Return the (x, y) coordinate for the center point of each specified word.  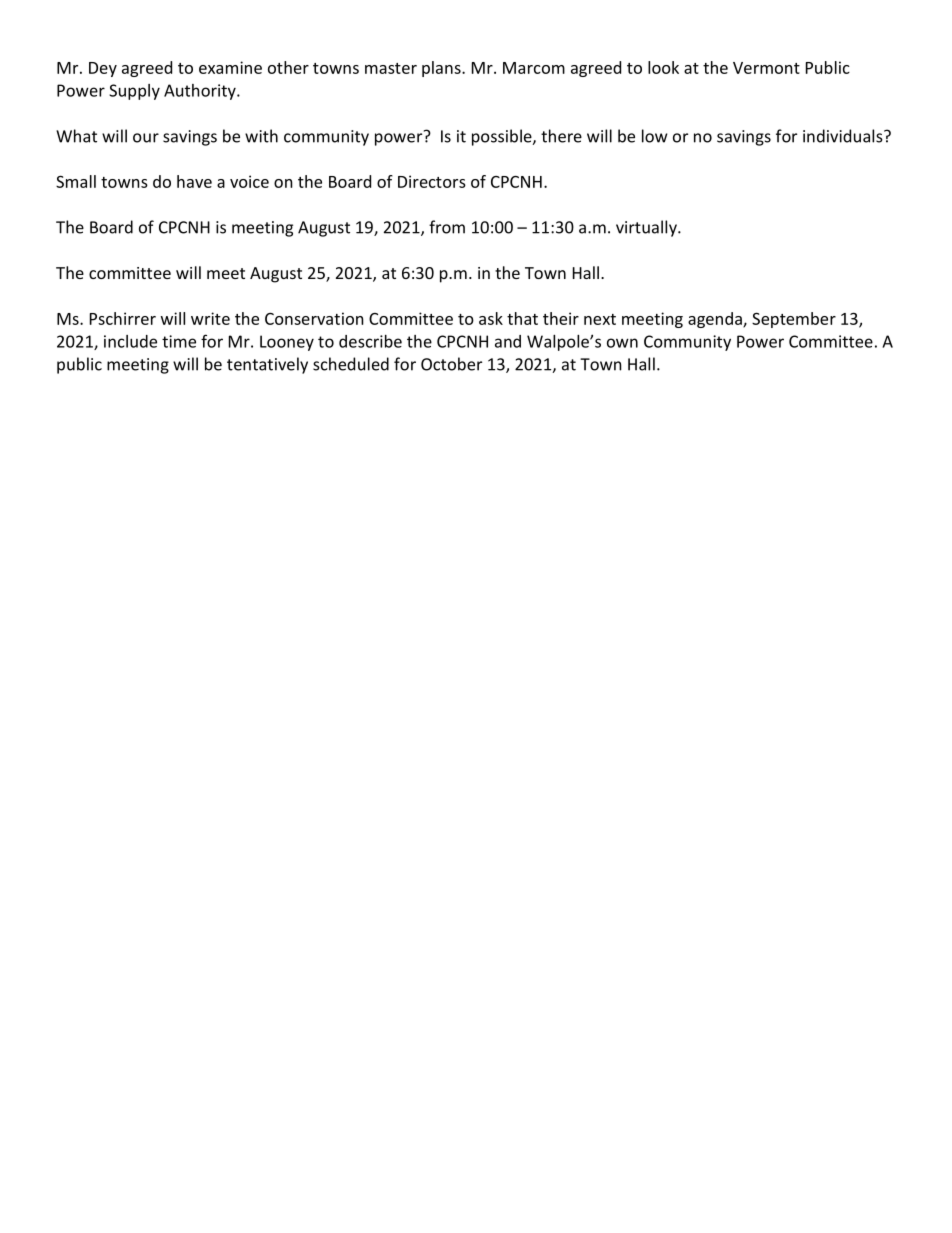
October (451, 364)
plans (442, 69)
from (447, 227)
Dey (103, 69)
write (210, 318)
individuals (844, 136)
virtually (647, 228)
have (194, 181)
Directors (432, 181)
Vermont (766, 68)
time (179, 341)
